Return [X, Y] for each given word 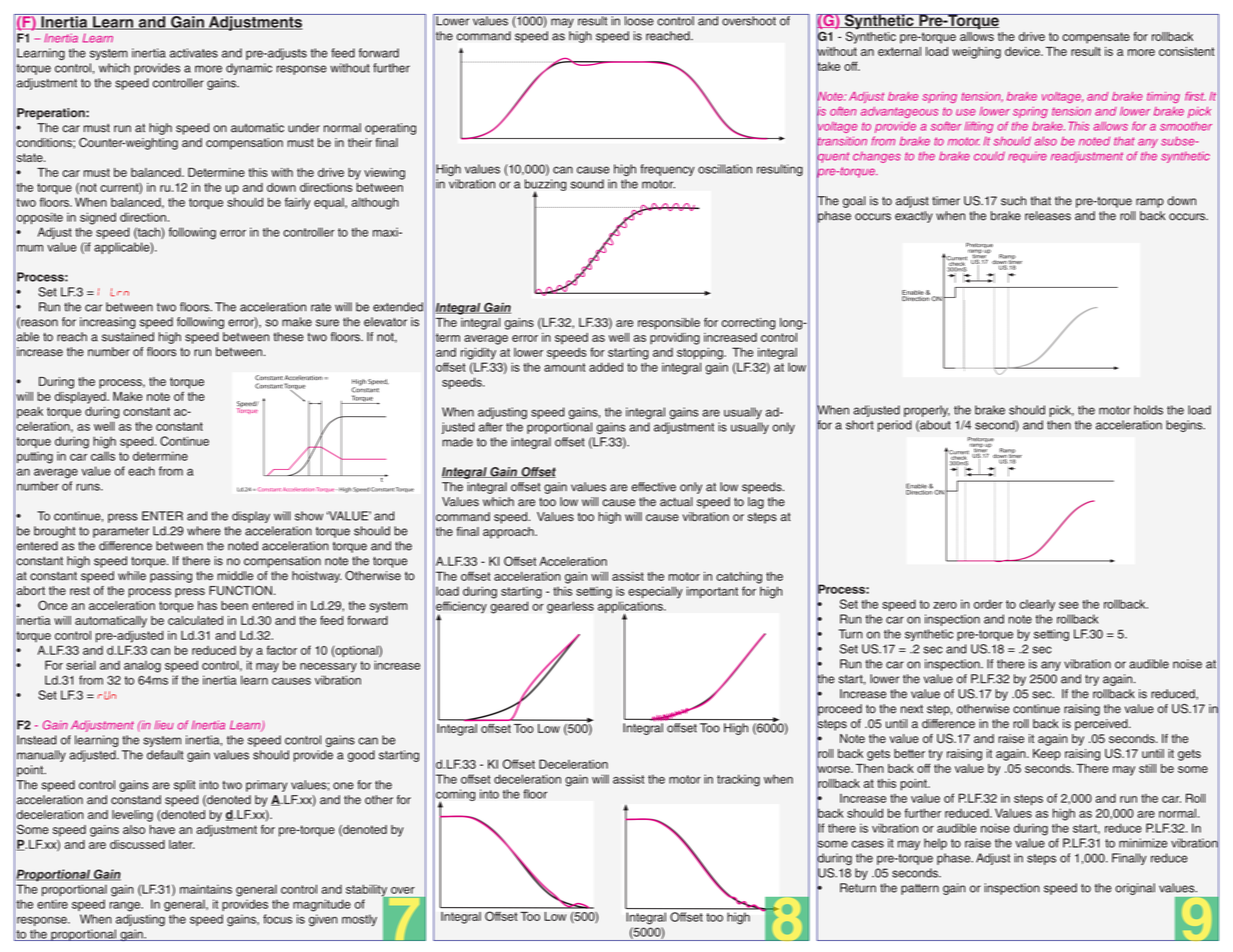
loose [639, 20]
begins [1185, 426]
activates [194, 53]
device [1023, 51]
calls [103, 456]
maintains [206, 889]
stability [368, 891]
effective [653, 487]
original [1135, 889]
